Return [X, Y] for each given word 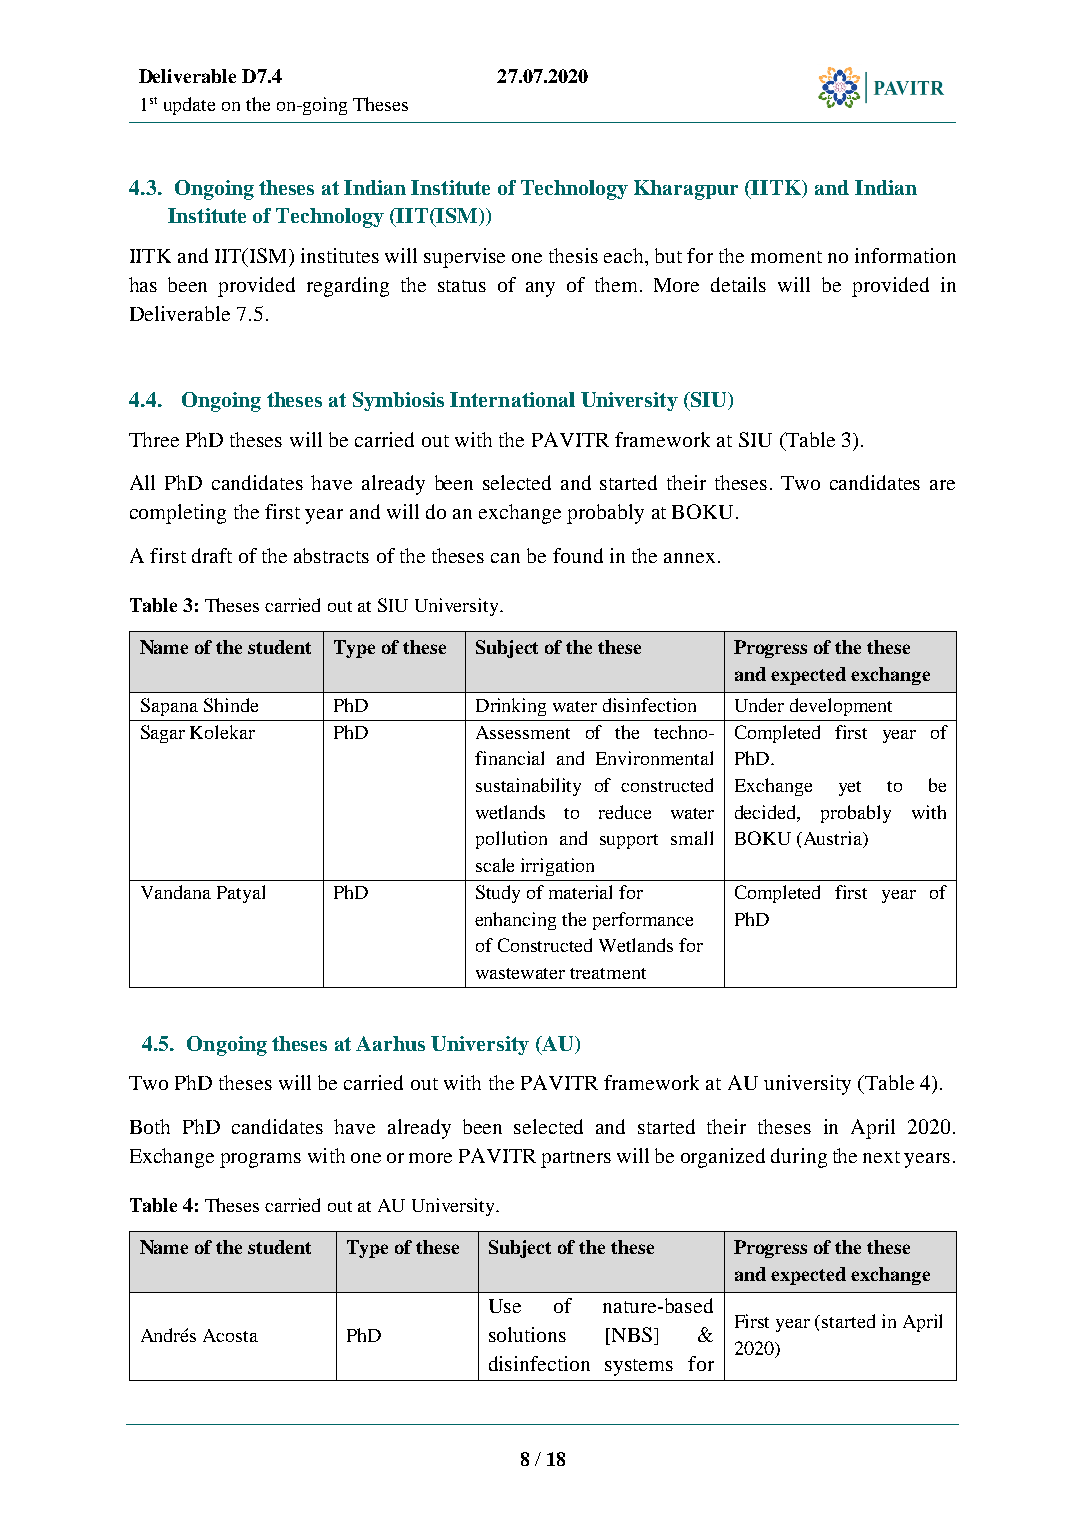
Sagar [163, 734]
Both [150, 1126]
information [905, 255]
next [881, 1157]
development [841, 707]
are [942, 485]
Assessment [523, 732]
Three [154, 439]
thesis [573, 255]
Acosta [230, 1335]
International [512, 399]
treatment [608, 973]
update [189, 106]
